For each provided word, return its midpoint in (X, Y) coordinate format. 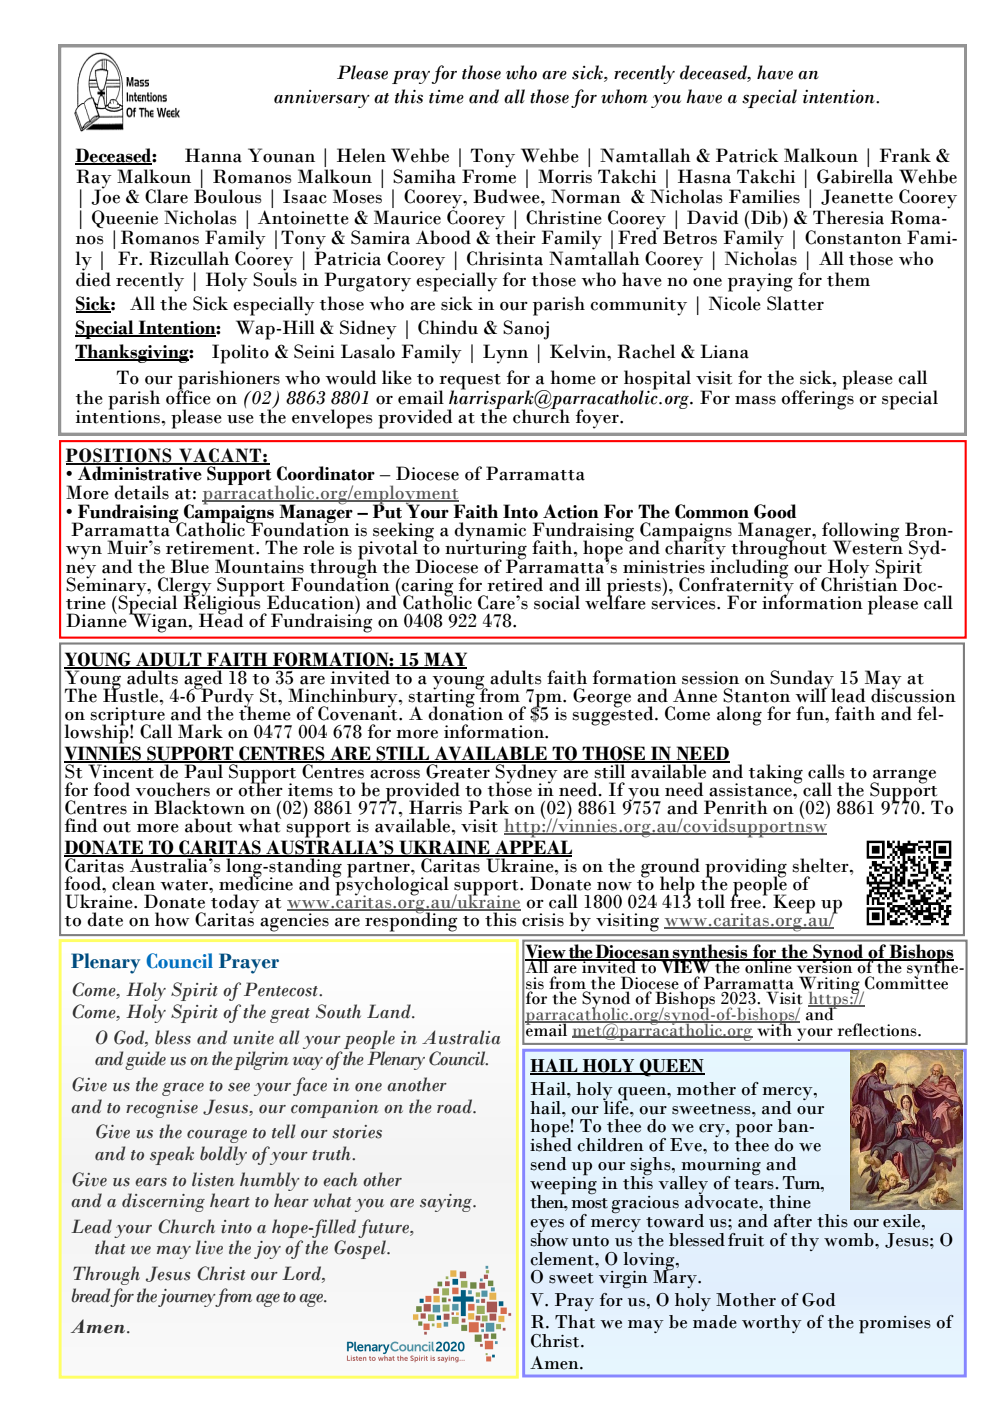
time (446, 97)
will (811, 694)
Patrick (747, 155)
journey (187, 1298)
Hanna (213, 155)
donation (465, 712)
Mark (200, 731)
